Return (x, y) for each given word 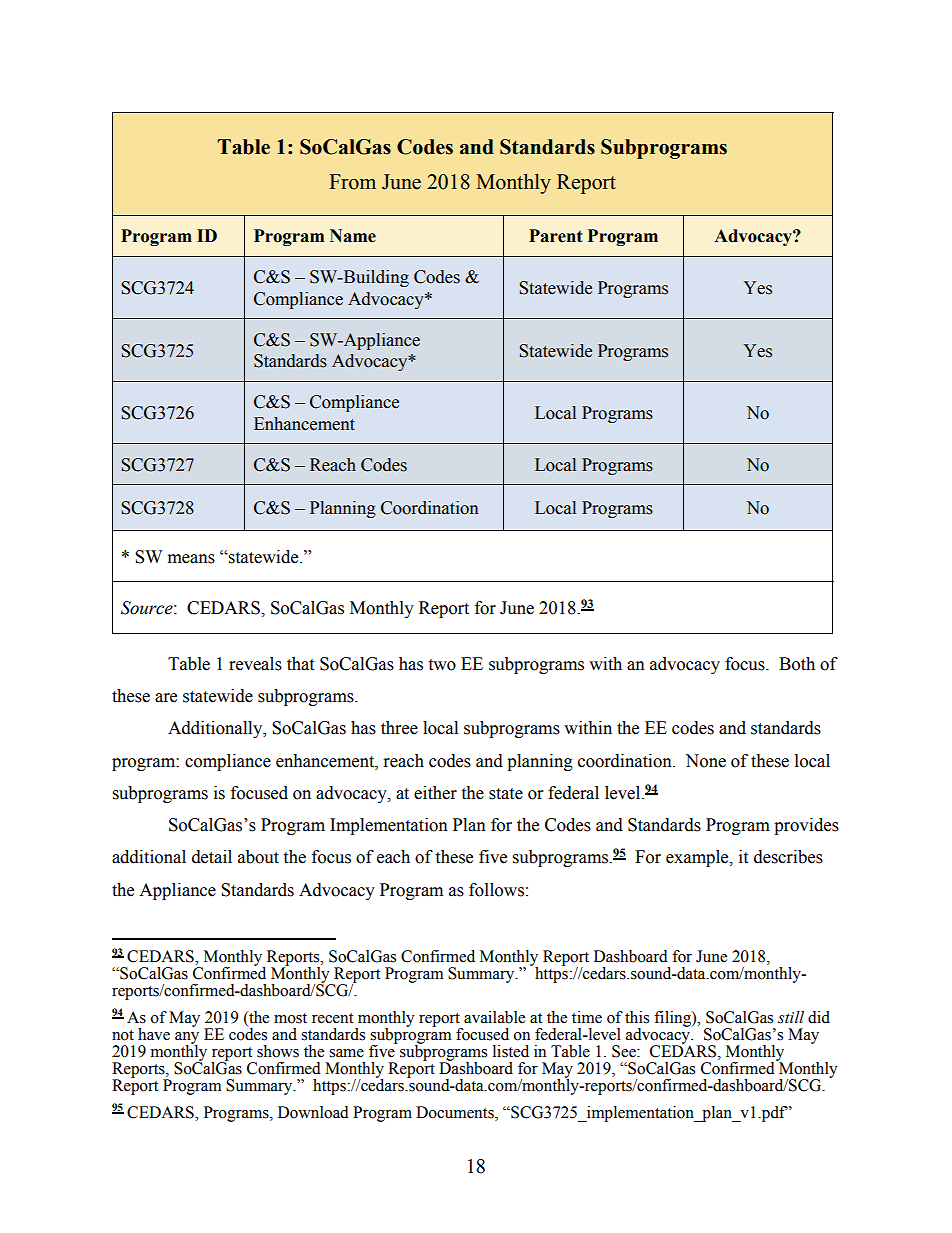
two (442, 665)
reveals (255, 664)
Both (797, 664)
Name (353, 236)
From (352, 182)
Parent (556, 236)
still (791, 1017)
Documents (456, 1112)
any (187, 1039)
